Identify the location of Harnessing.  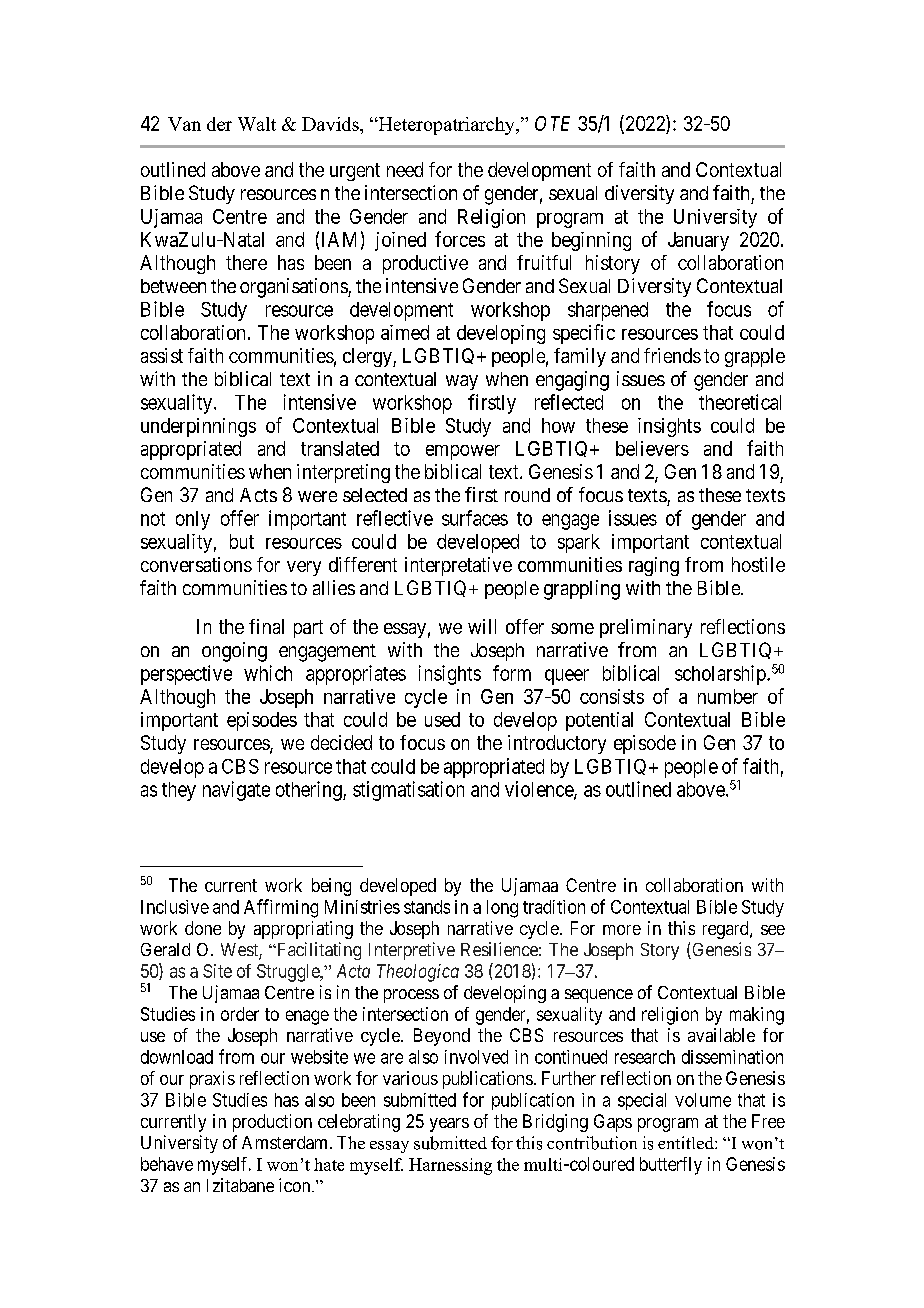
(450, 1166).
